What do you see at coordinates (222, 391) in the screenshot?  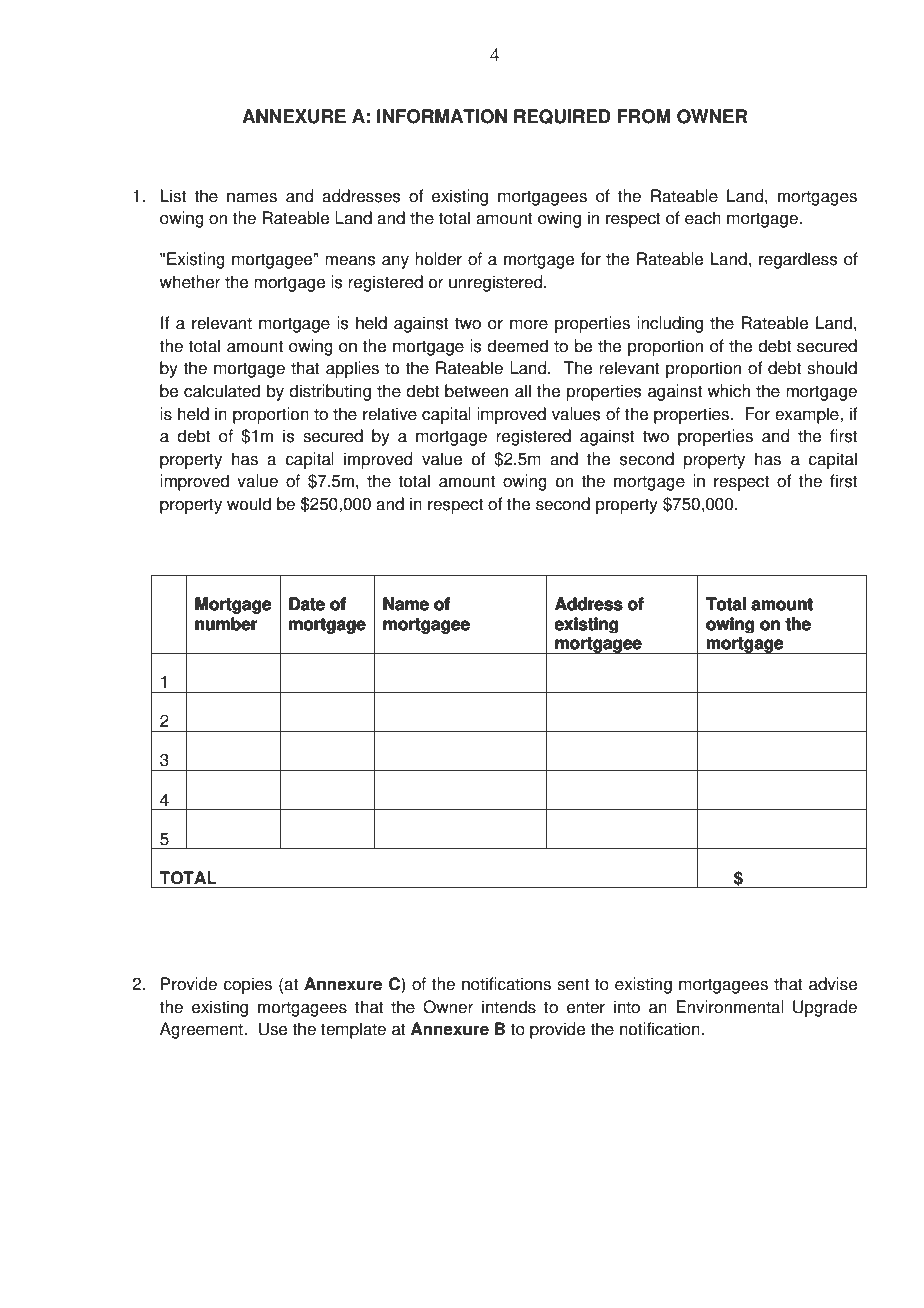 I see `calculated` at bounding box center [222, 391].
